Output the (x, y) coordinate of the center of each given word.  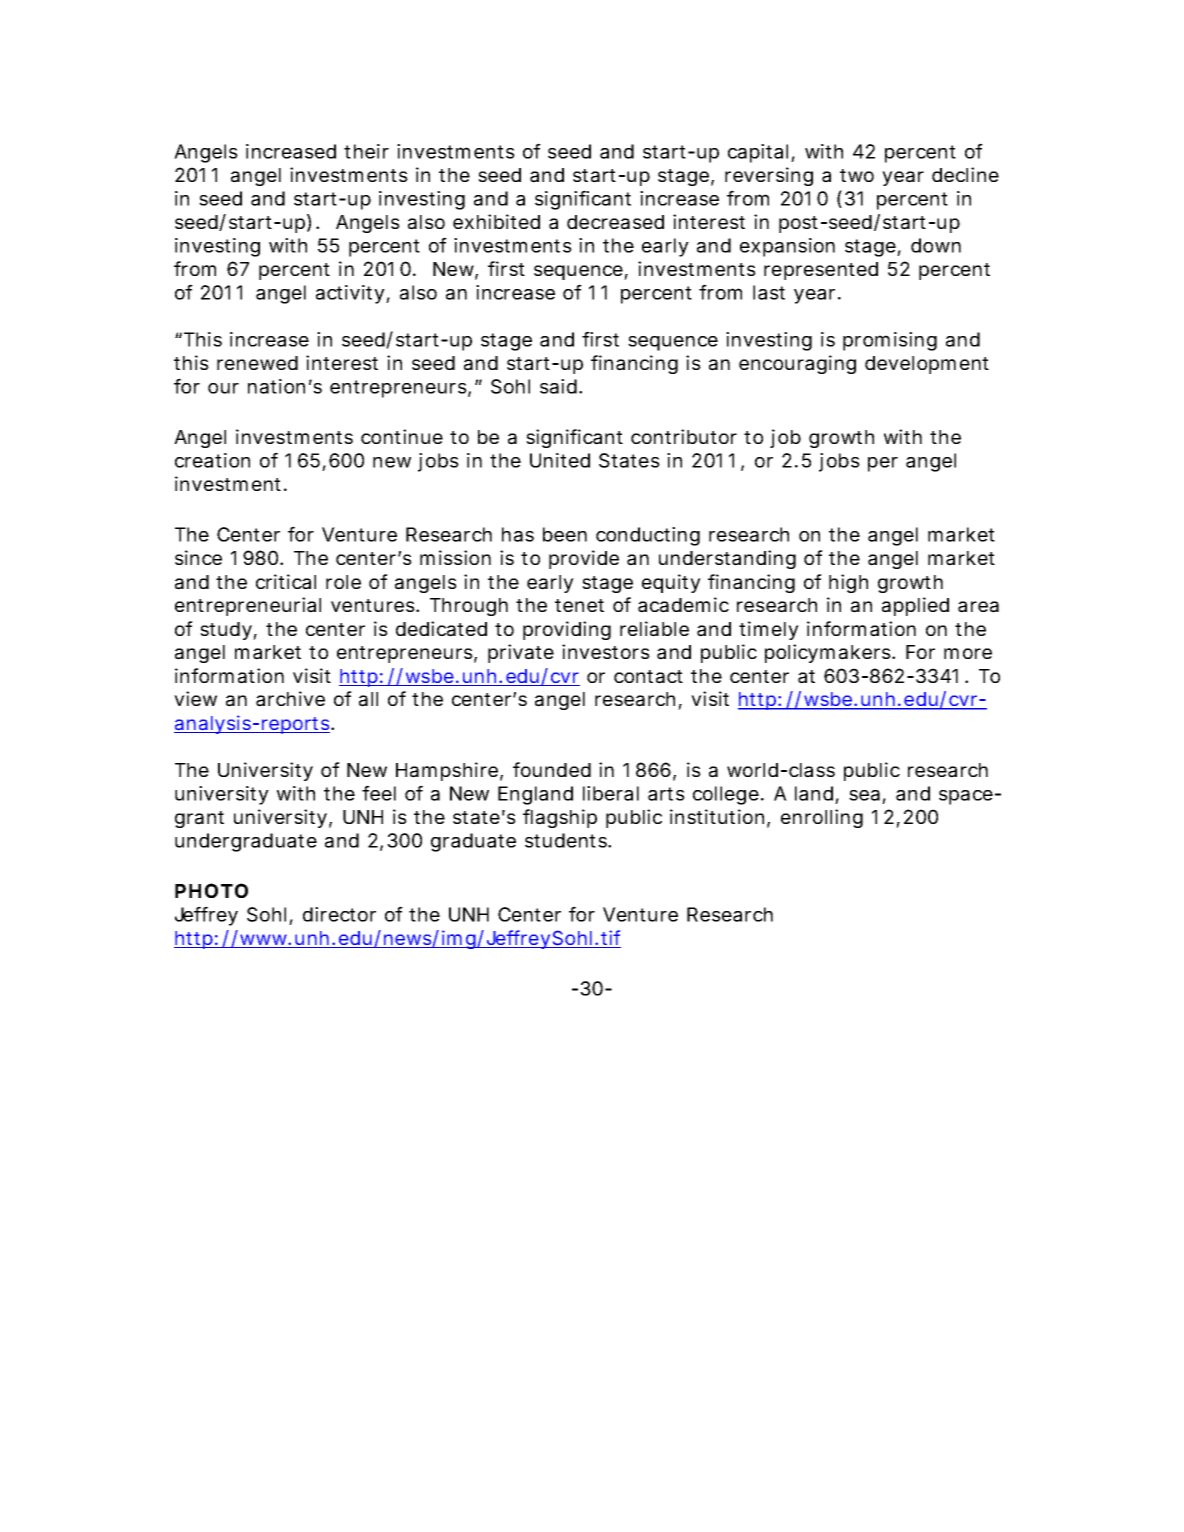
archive (290, 699)
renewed (257, 363)
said (558, 386)
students (567, 840)
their (366, 151)
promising (890, 341)
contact (648, 677)
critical (286, 582)
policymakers (829, 653)
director (339, 914)
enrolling (822, 818)
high (848, 583)
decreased (615, 222)
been (565, 534)
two (857, 175)
